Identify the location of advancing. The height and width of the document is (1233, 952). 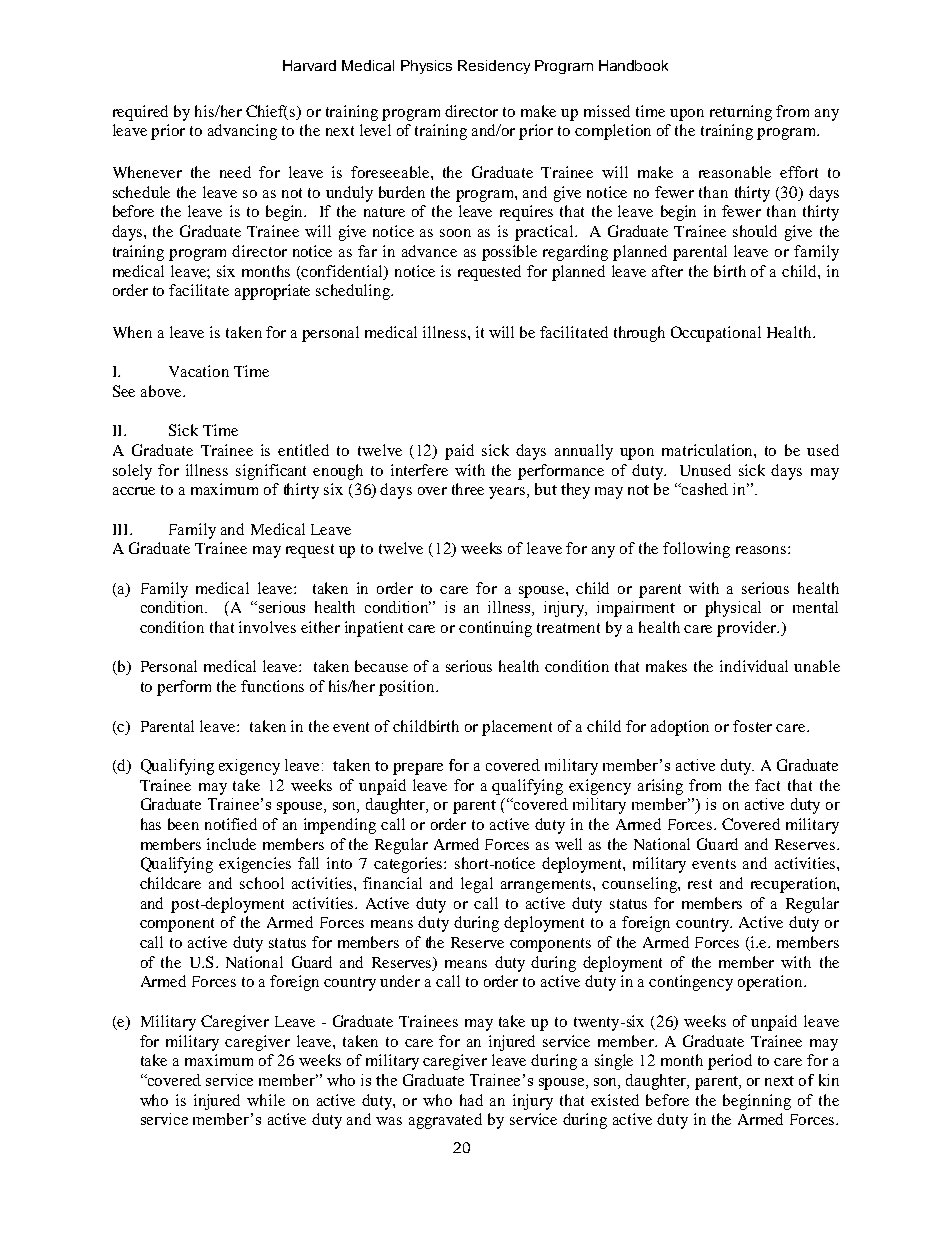
(242, 132).
